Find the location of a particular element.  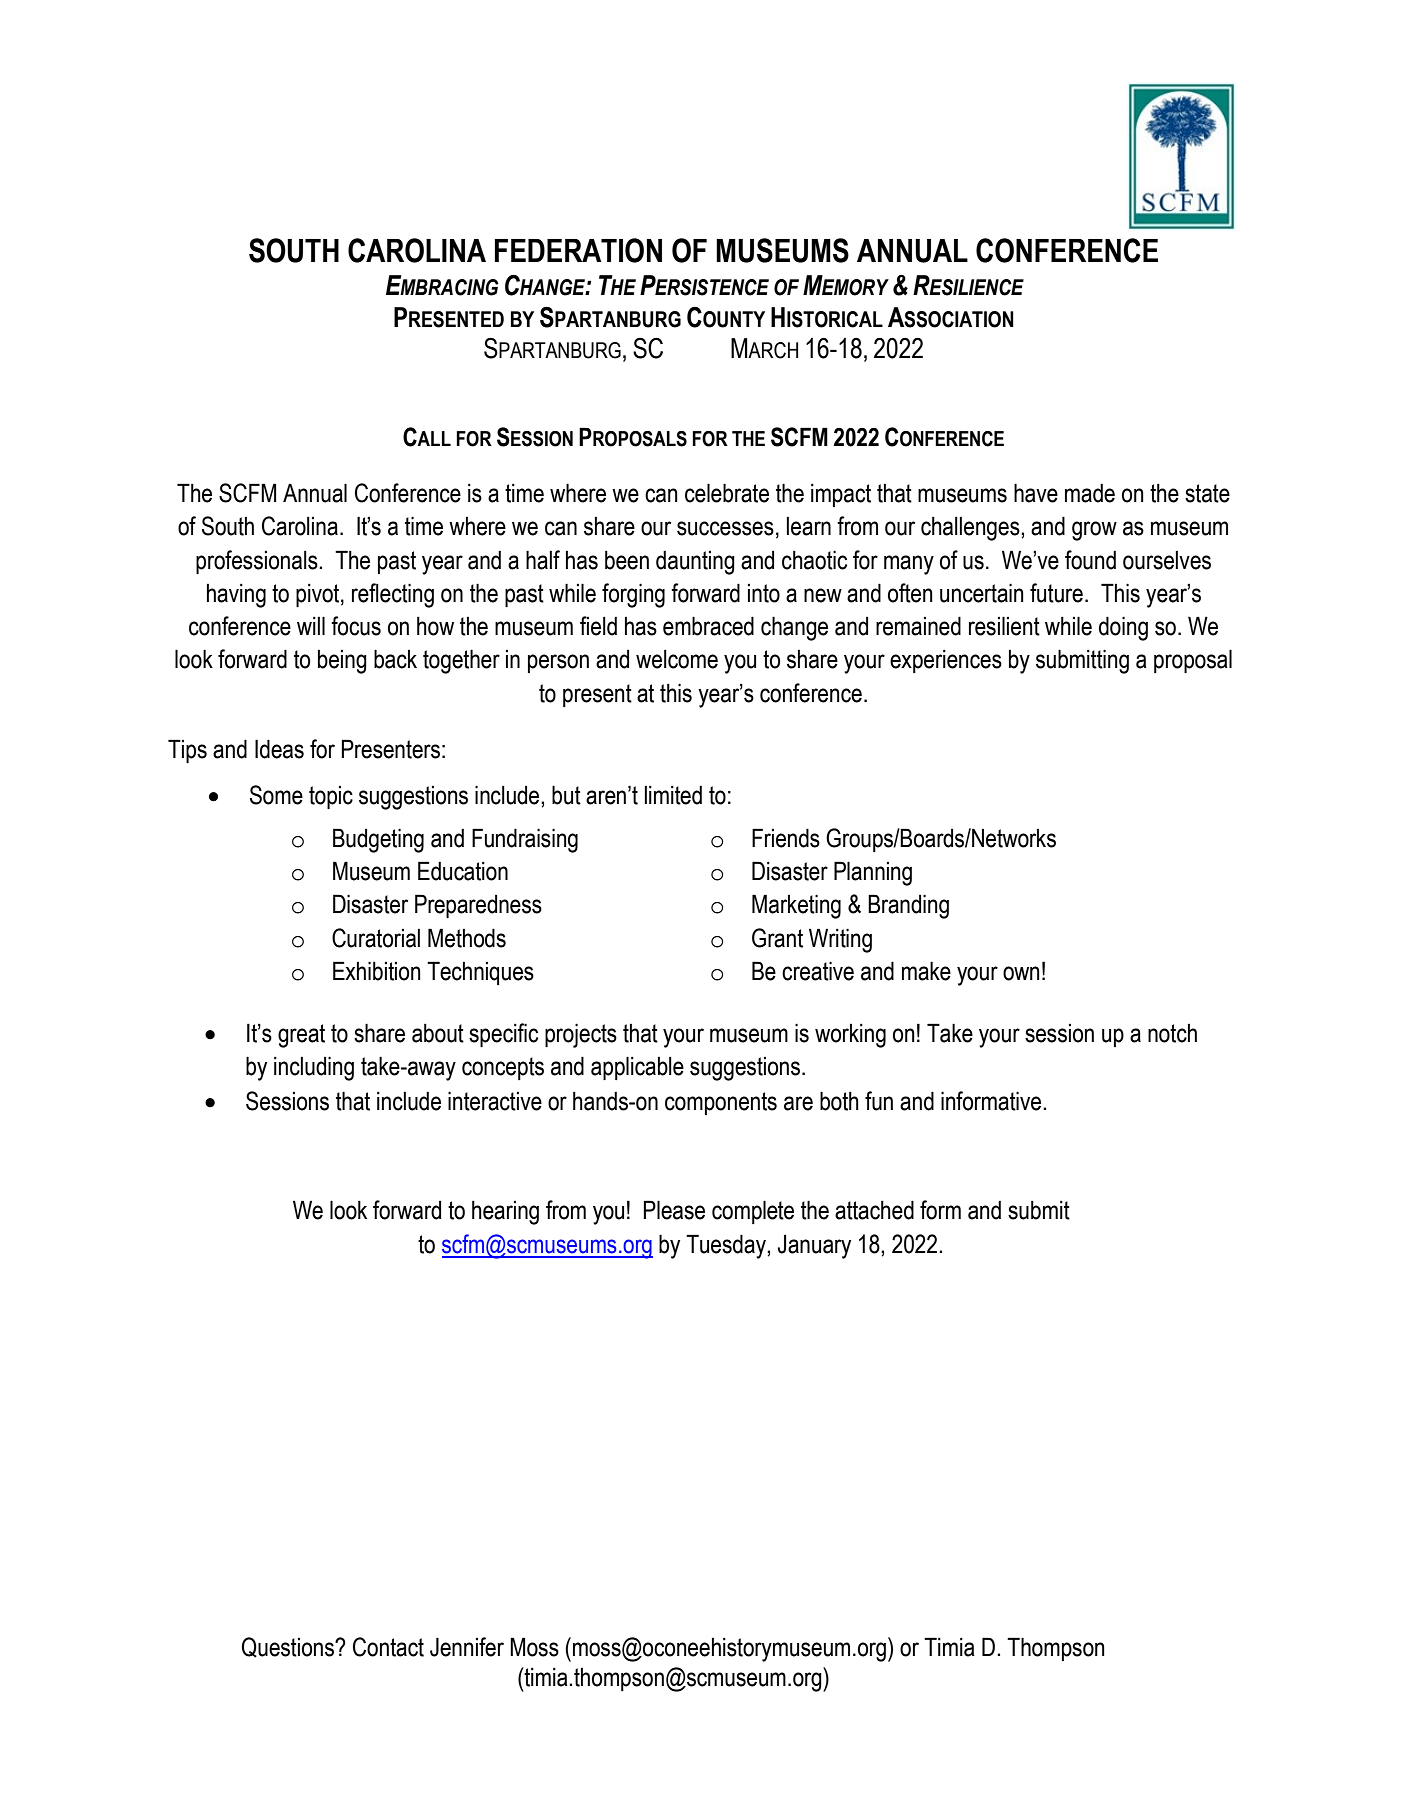

Contact is located at coordinates (388, 1647).
